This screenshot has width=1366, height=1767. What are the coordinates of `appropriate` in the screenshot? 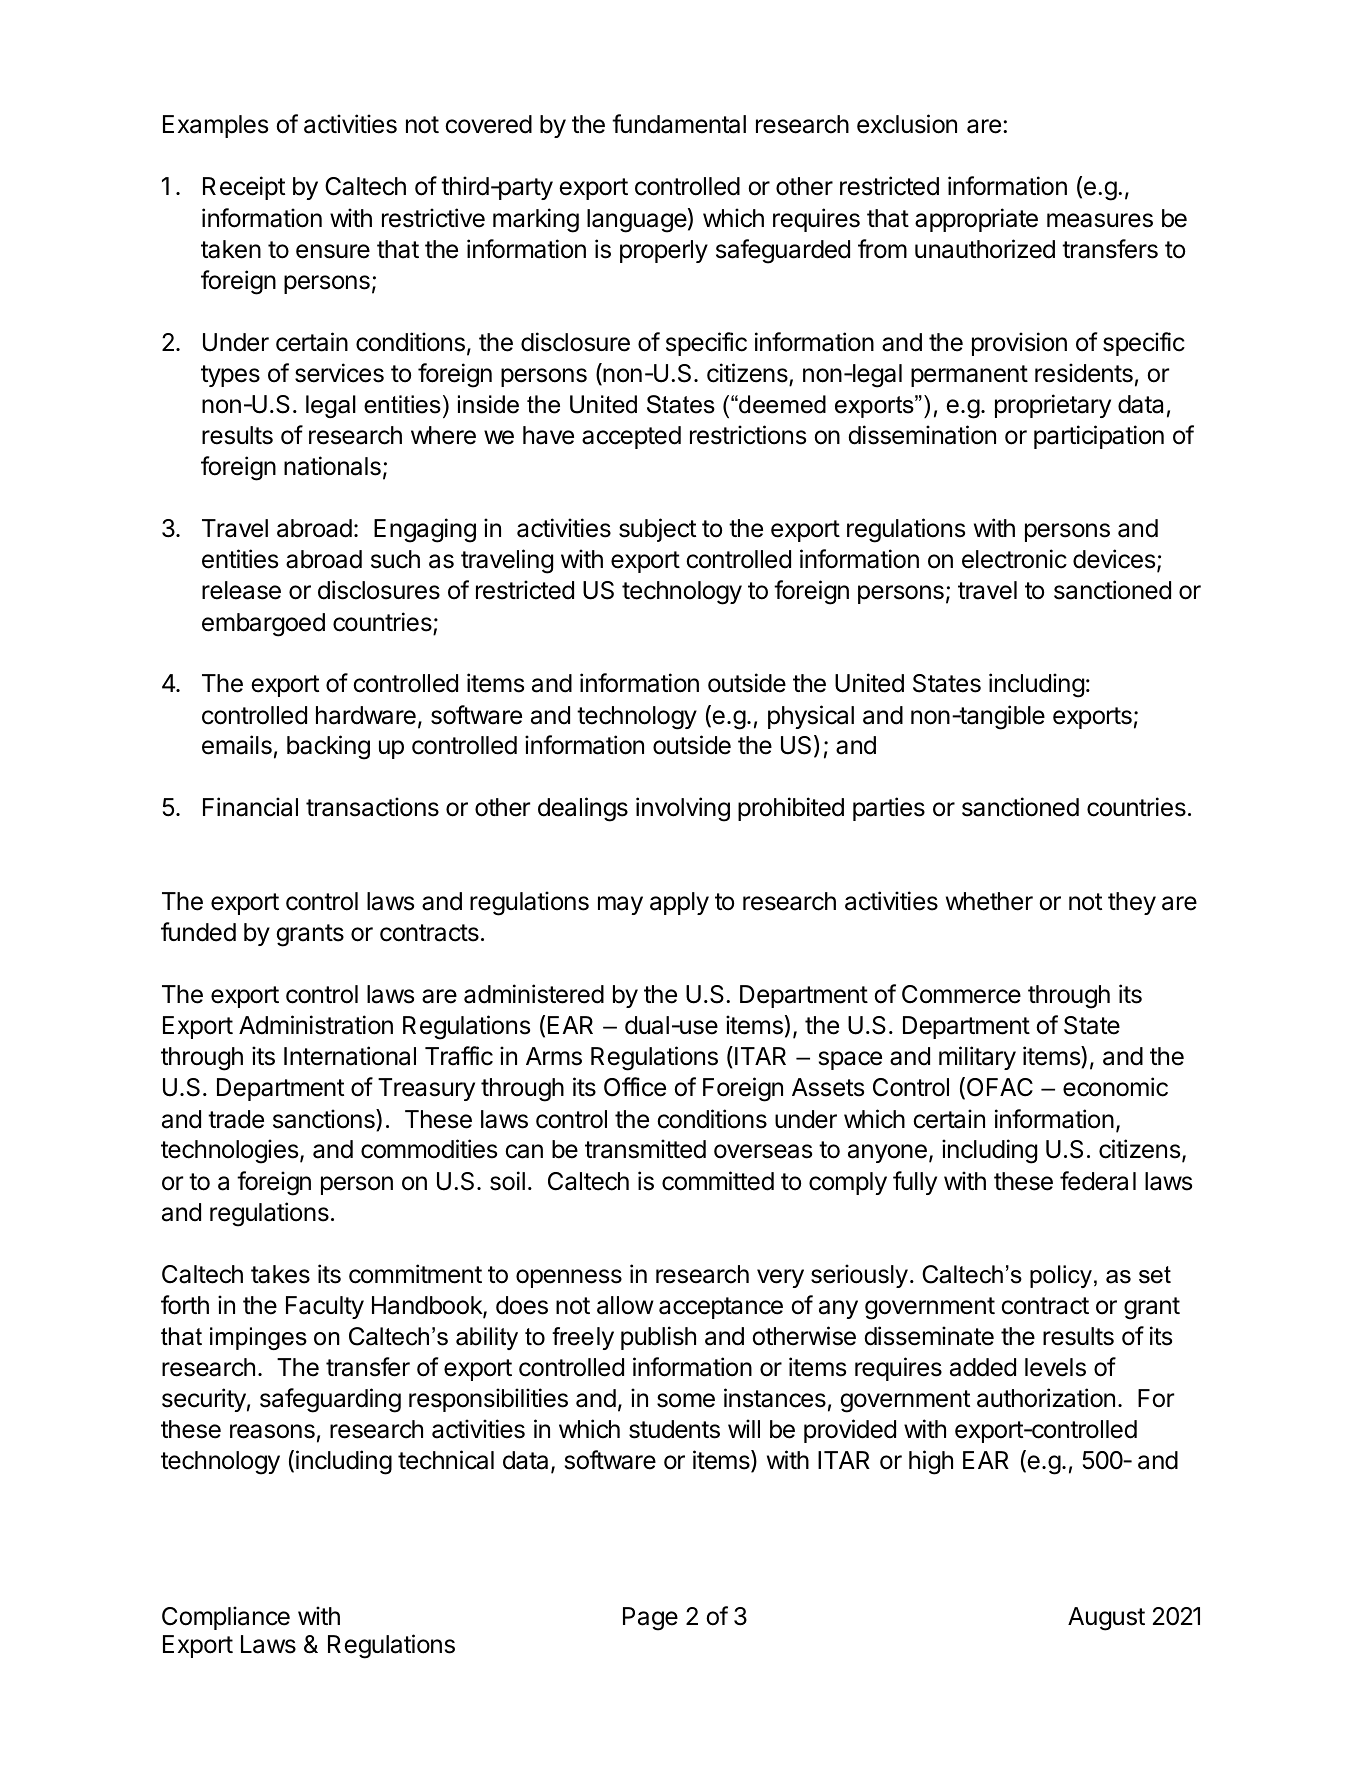 It's located at (976, 220).
